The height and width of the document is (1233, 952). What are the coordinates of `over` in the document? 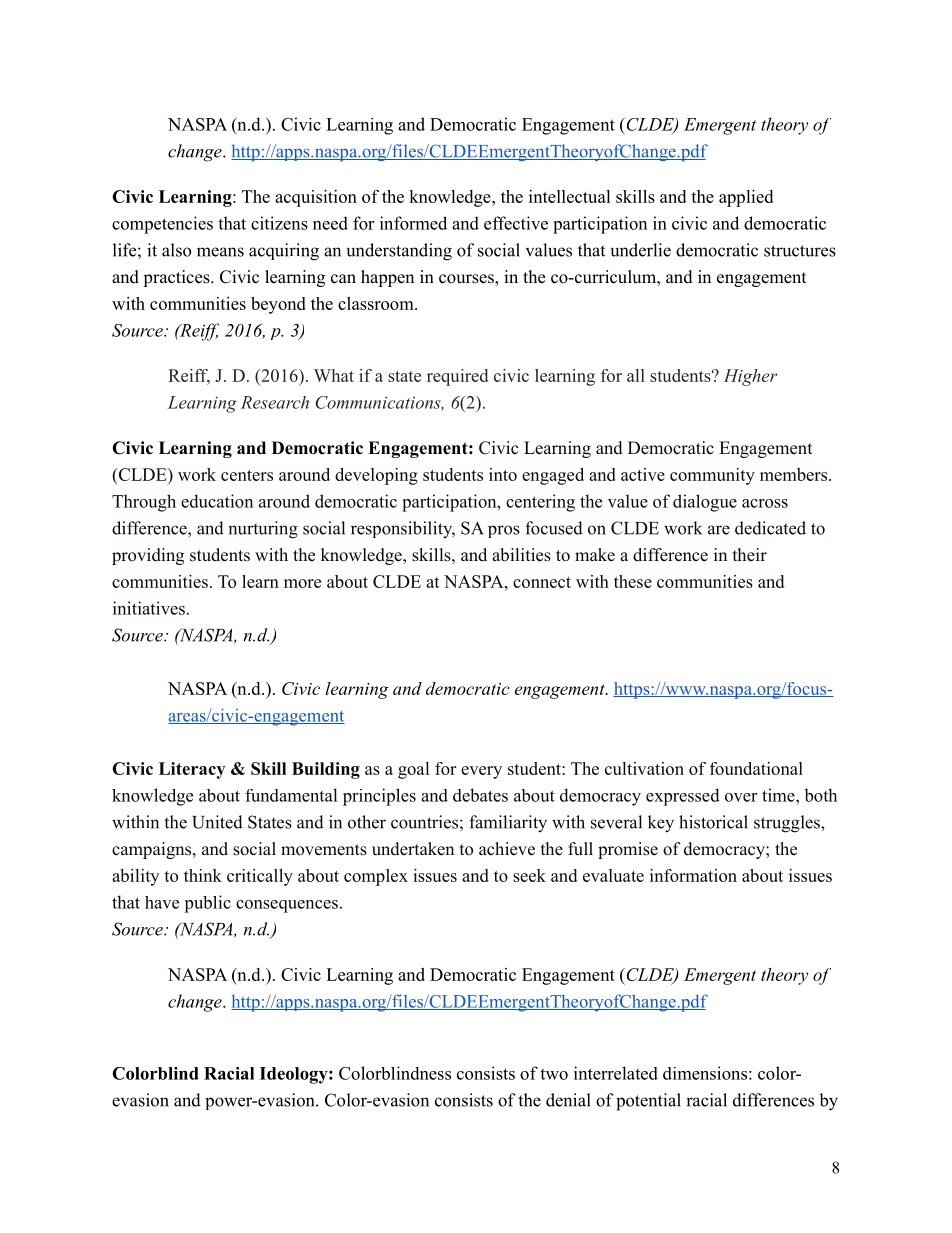 It's located at (741, 797).
